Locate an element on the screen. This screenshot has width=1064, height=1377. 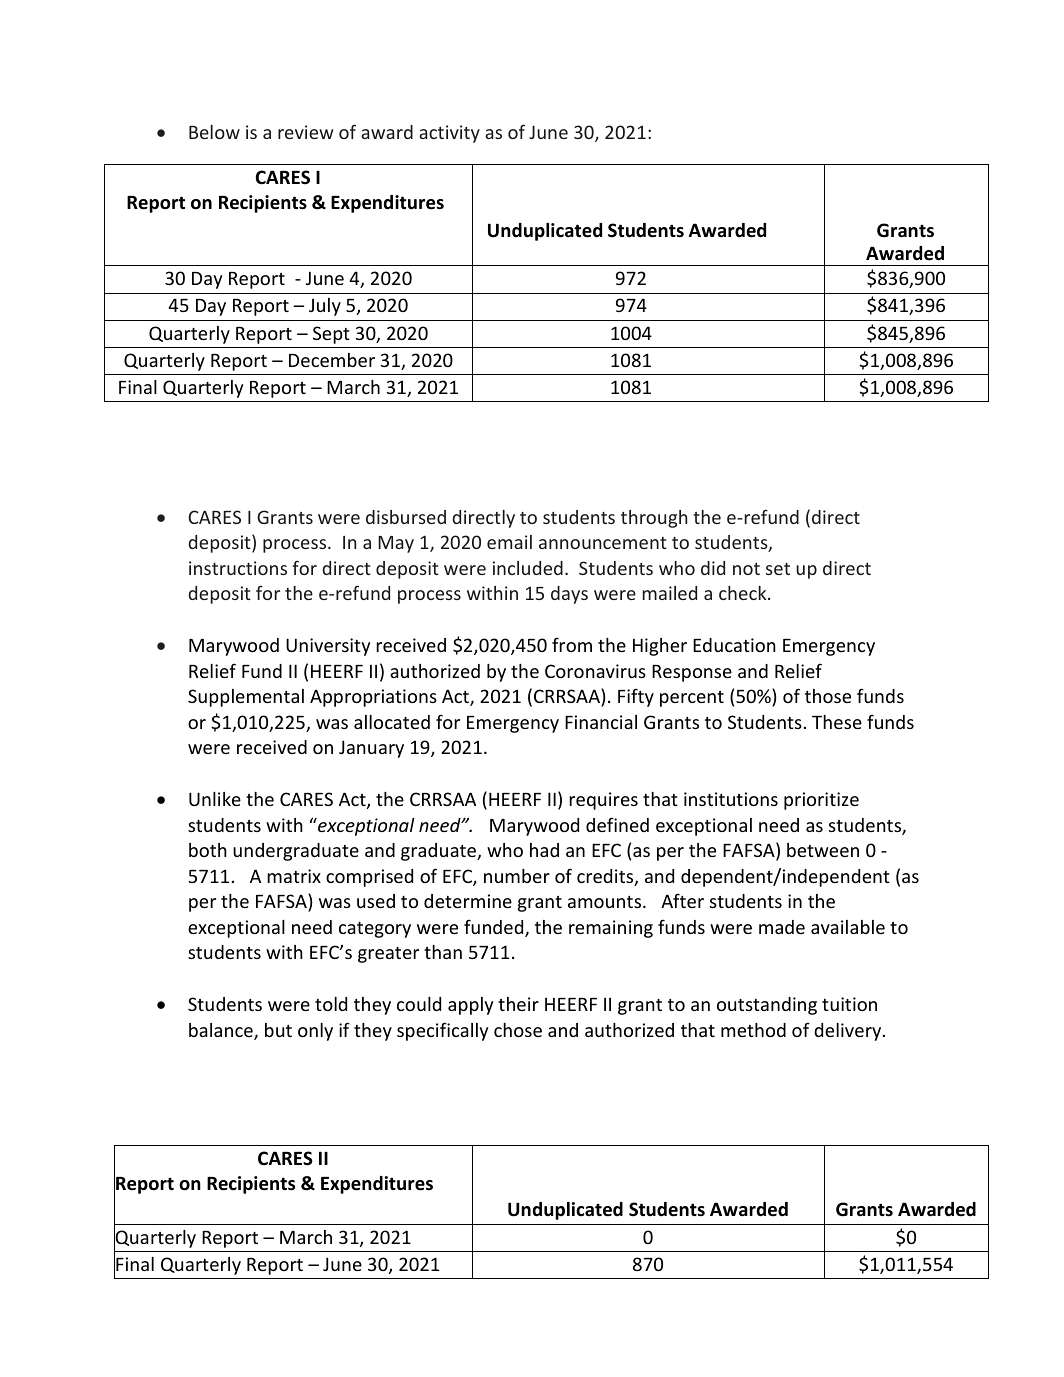
activity is located at coordinates (449, 134).
